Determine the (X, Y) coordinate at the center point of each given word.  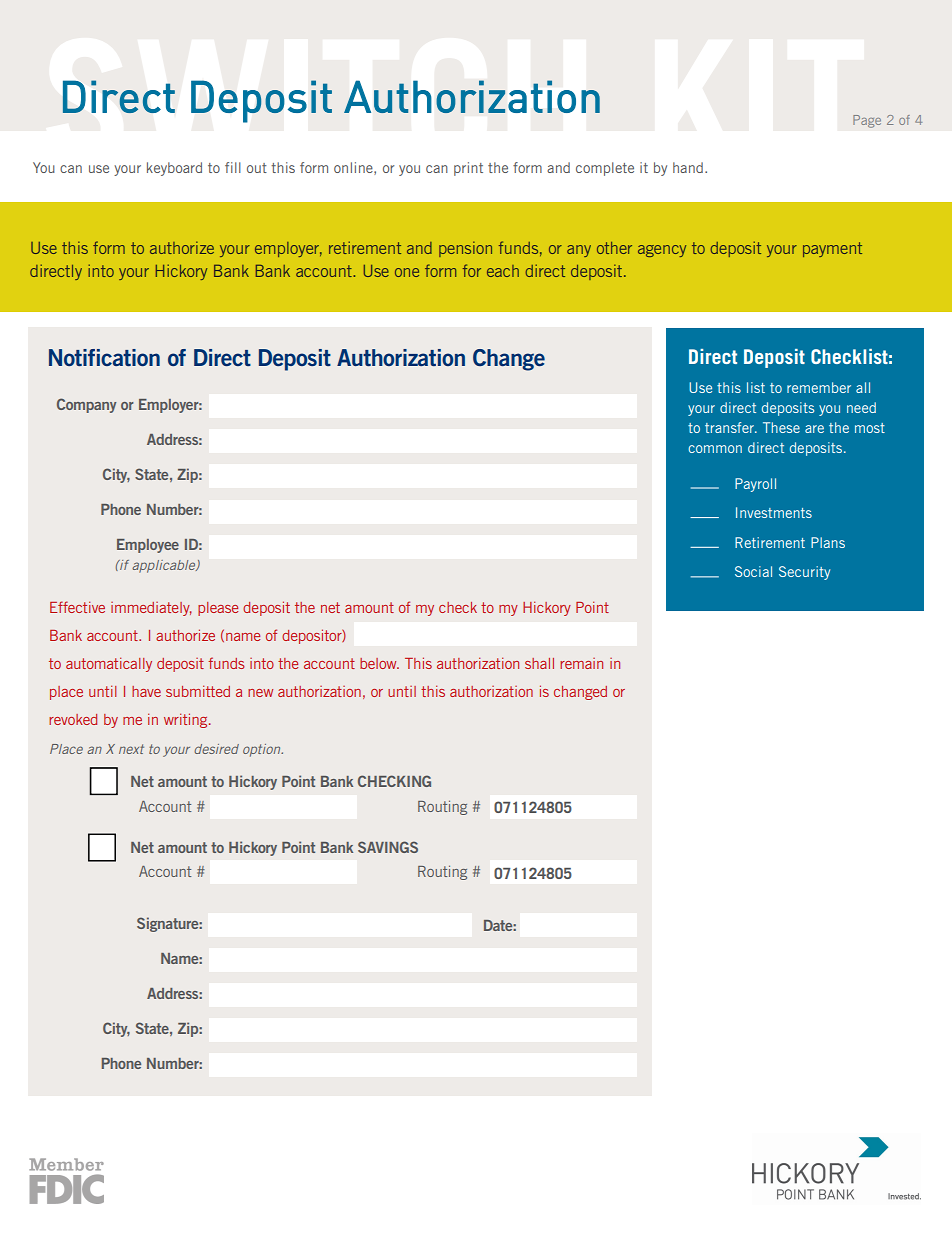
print (468, 169)
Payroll (755, 485)
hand (688, 167)
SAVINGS (388, 847)
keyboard (174, 169)
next (131, 749)
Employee (148, 546)
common (715, 449)
